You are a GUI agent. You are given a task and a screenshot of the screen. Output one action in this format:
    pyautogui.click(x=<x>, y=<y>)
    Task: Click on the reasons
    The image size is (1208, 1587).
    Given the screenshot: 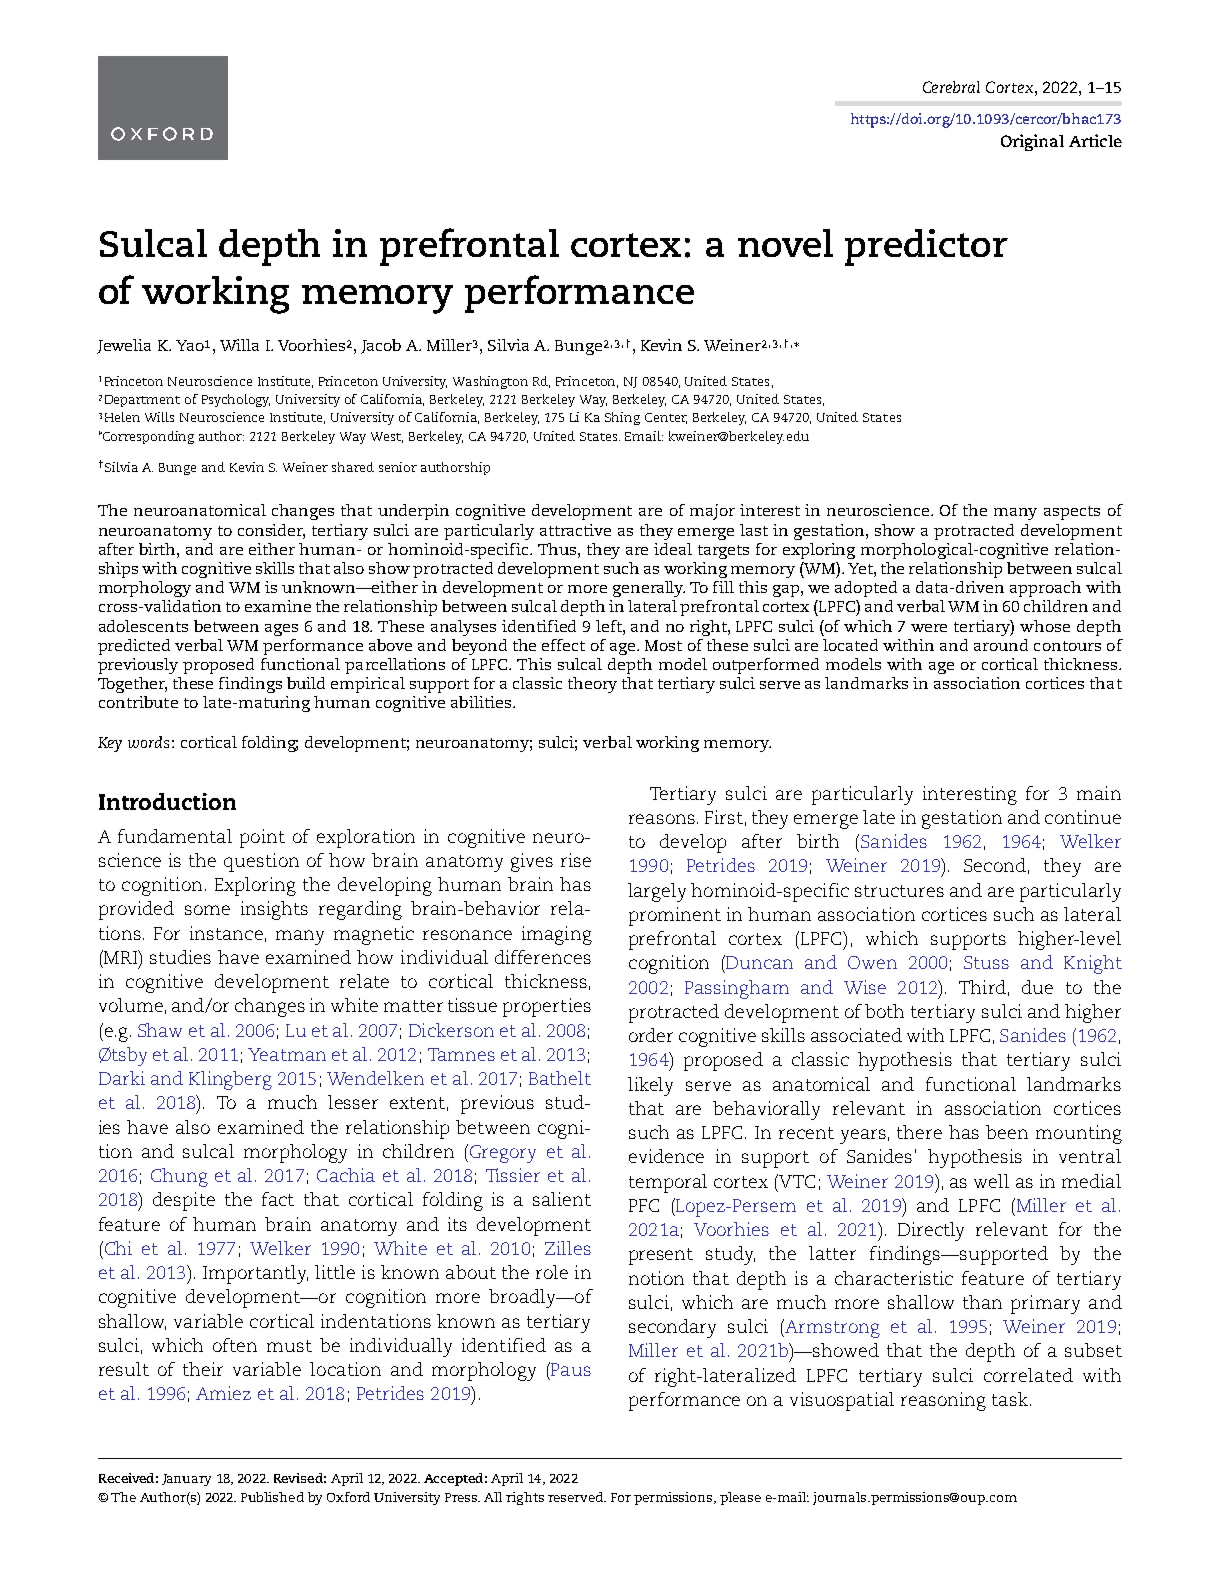 What is the action you would take?
    pyautogui.click(x=662, y=819)
